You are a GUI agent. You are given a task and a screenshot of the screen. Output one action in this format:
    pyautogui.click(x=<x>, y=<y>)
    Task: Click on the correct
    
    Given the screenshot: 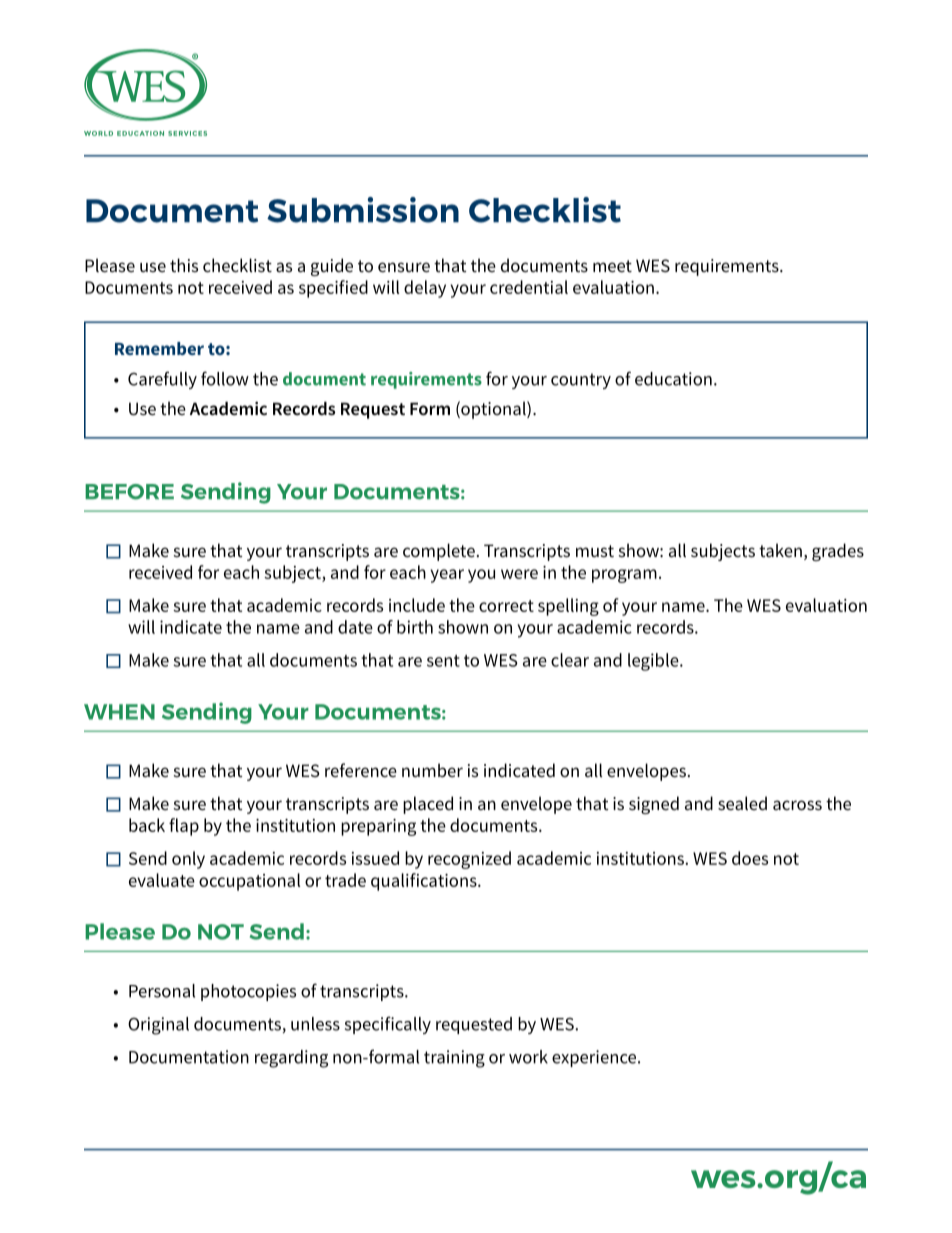 What is the action you would take?
    pyautogui.click(x=506, y=606)
